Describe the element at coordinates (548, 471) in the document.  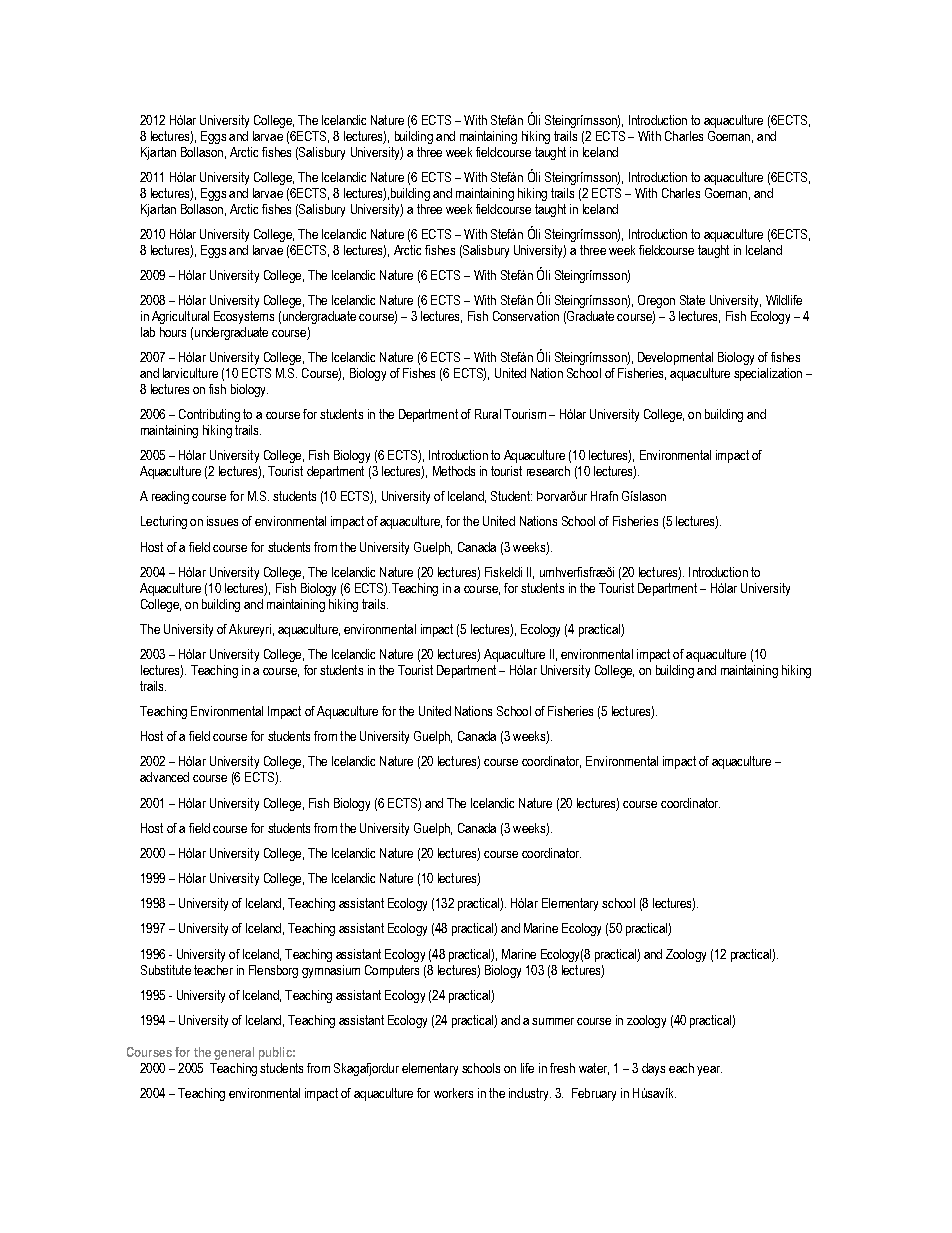
I see `research` at that location.
